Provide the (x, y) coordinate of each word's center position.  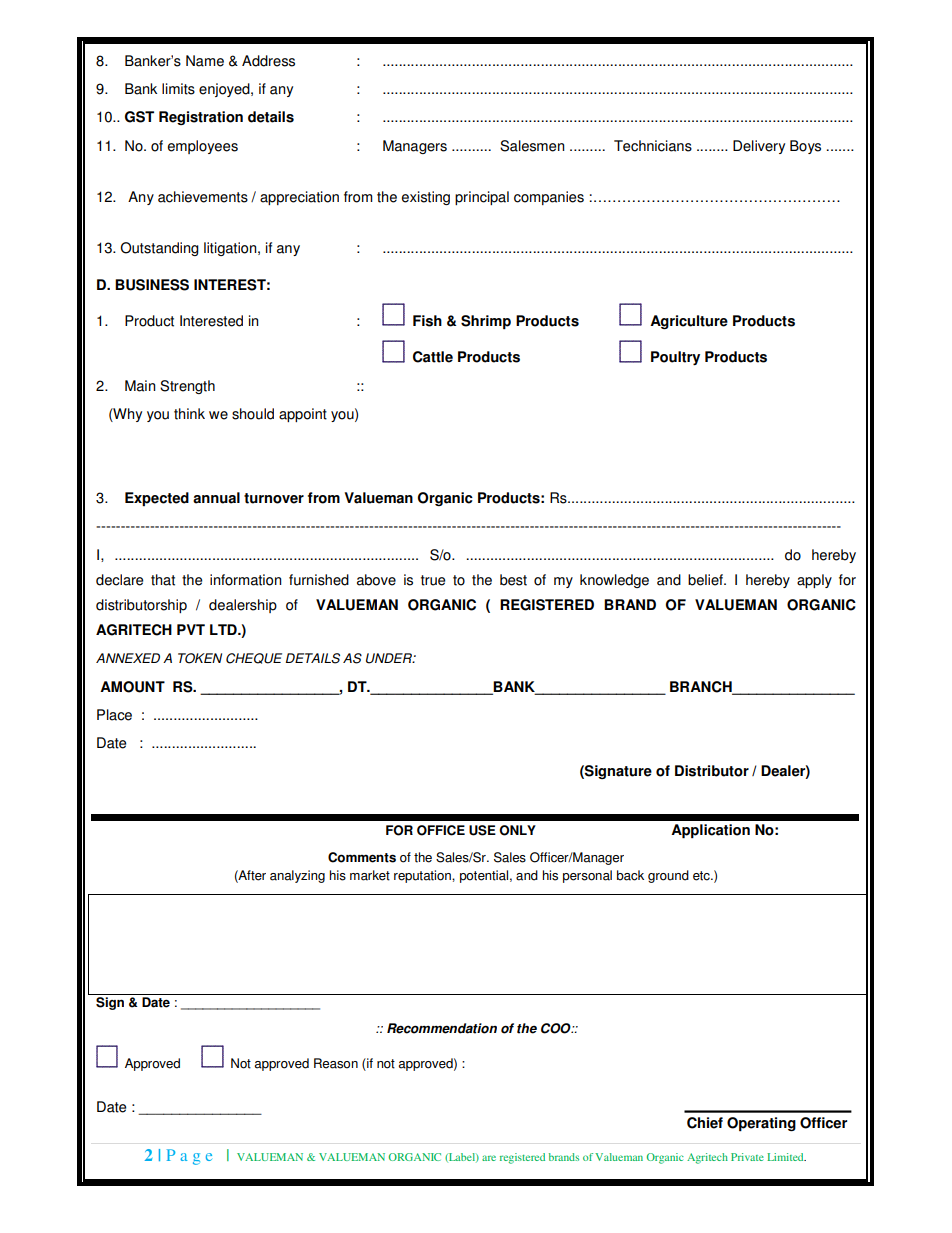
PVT (191, 629)
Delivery (759, 147)
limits (178, 89)
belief (706, 580)
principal (482, 198)
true (433, 580)
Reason (336, 1063)
